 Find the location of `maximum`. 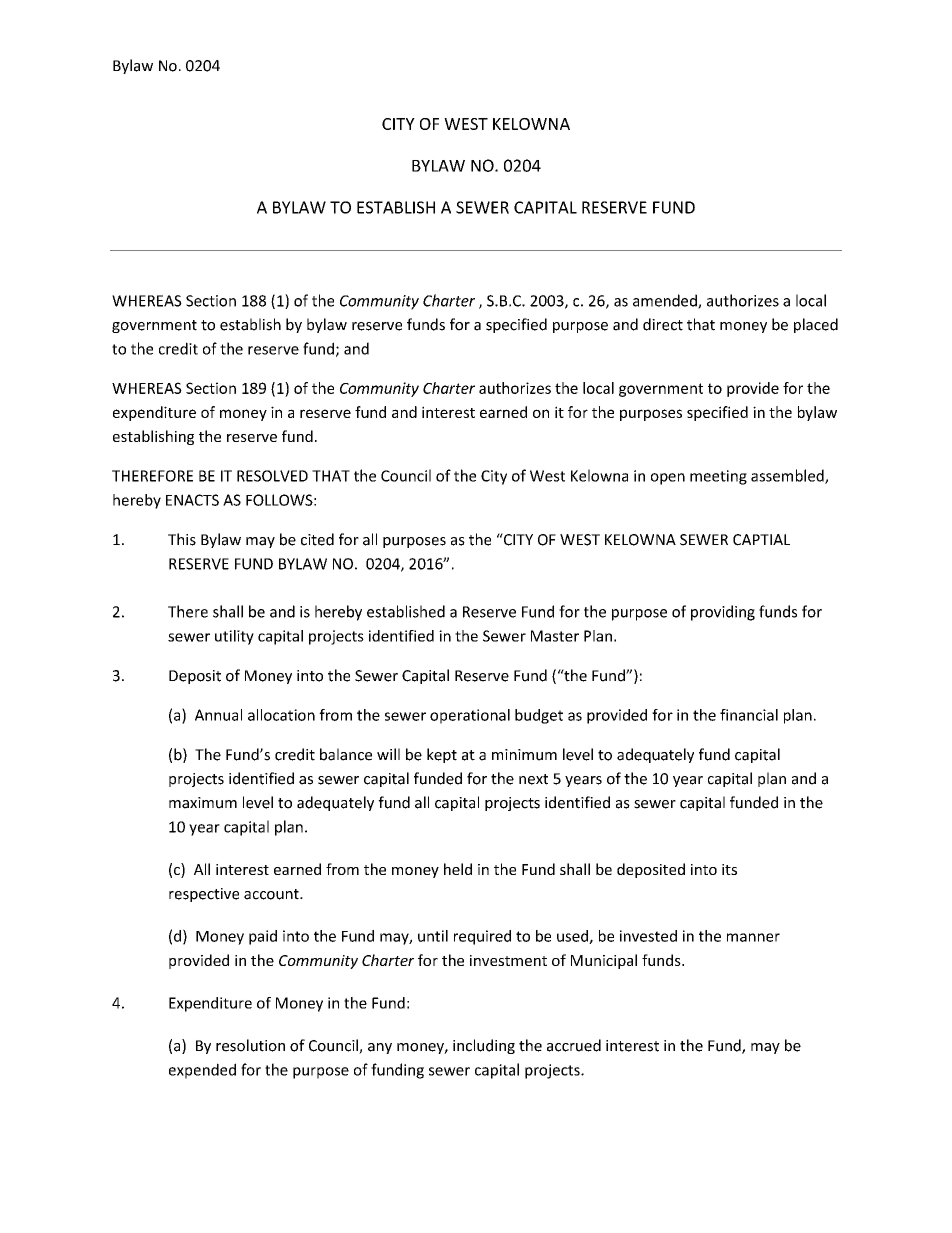

maximum is located at coordinates (203, 803).
